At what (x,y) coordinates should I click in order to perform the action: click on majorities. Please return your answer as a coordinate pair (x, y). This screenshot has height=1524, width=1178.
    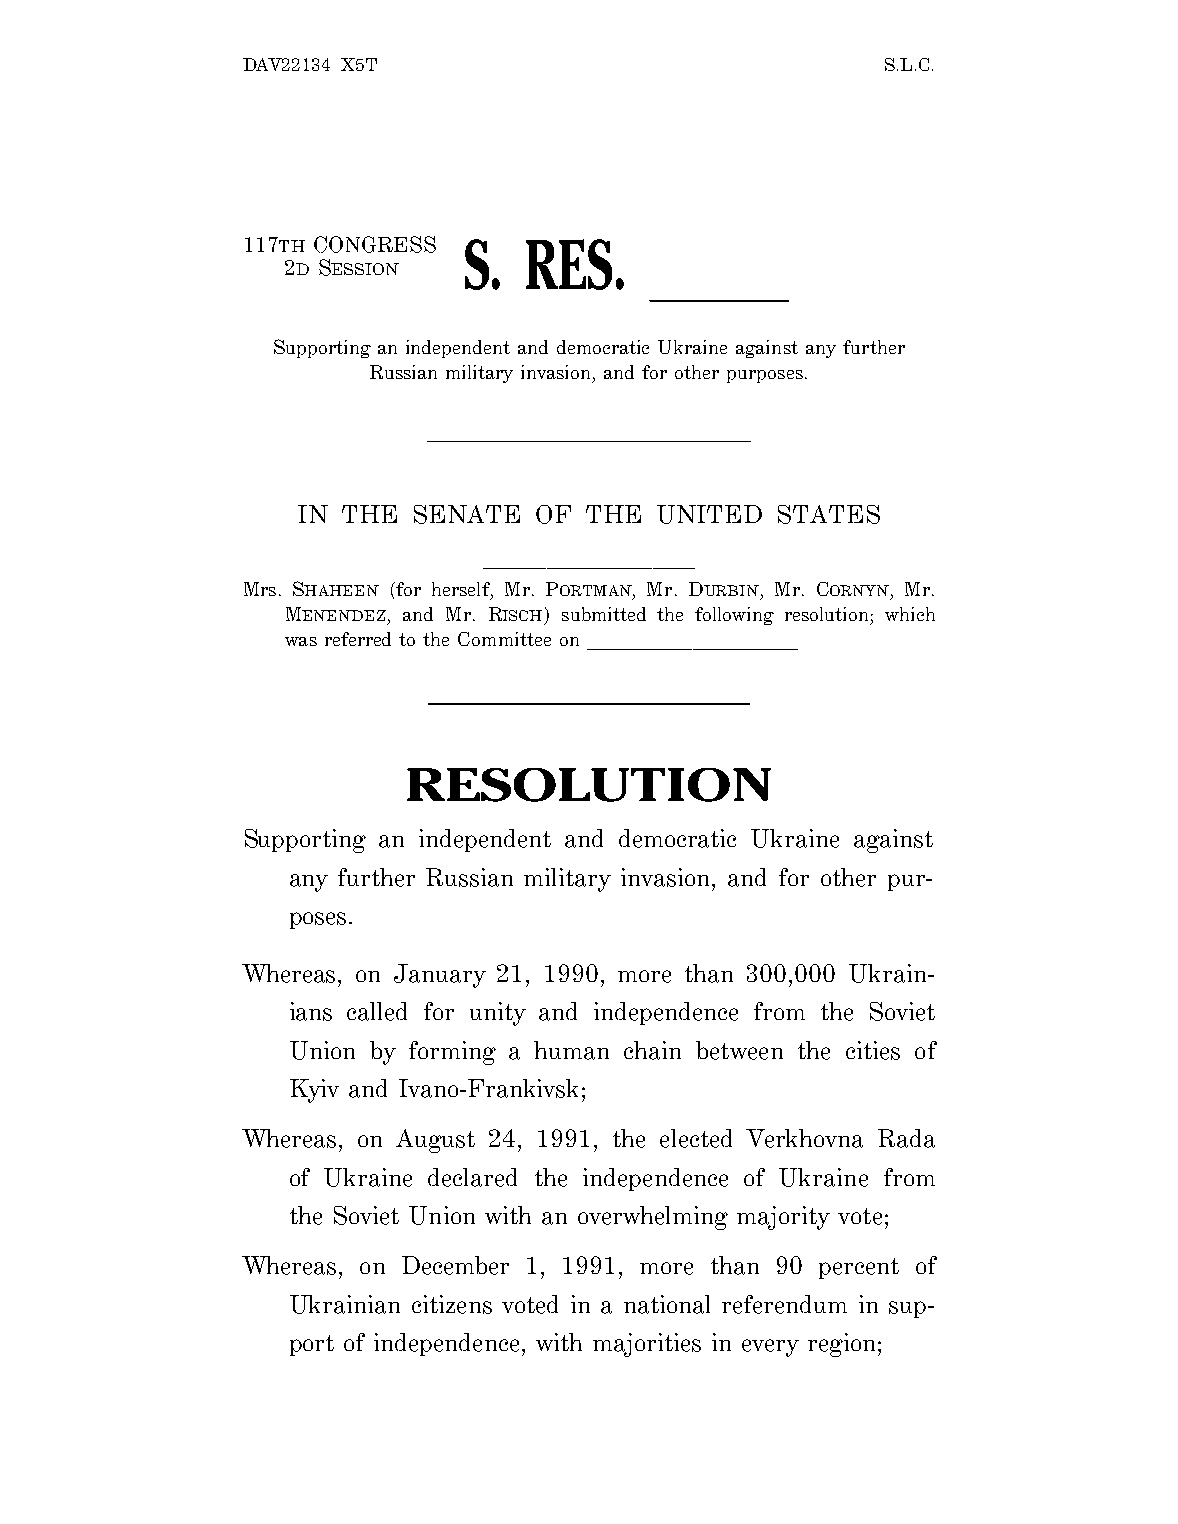
    Looking at the image, I should click on (647, 1345).
